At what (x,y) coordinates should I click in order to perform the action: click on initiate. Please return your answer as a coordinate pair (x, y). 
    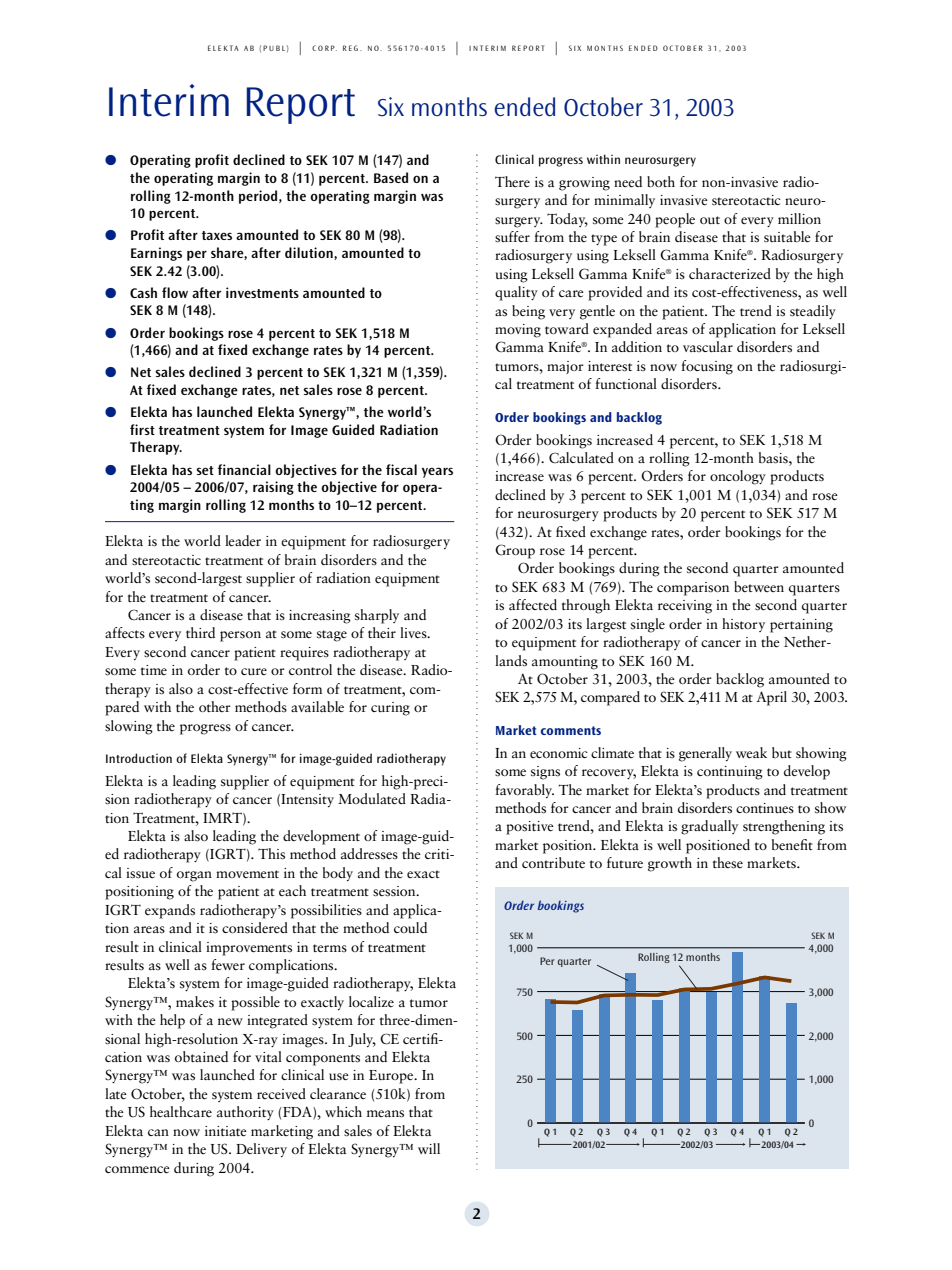
    Looking at the image, I should click on (226, 1131).
